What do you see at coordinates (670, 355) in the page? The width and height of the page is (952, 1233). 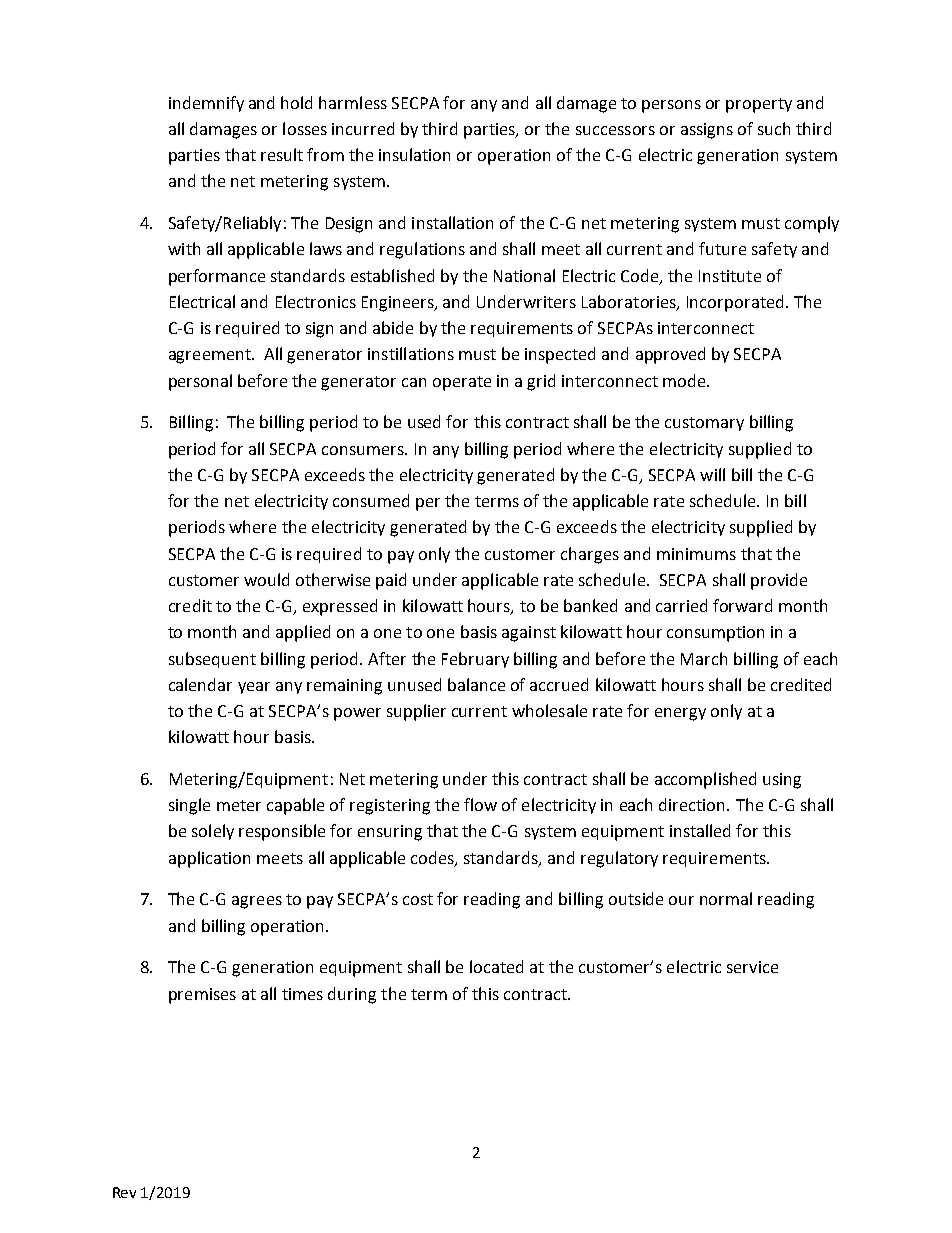 I see `approved` at bounding box center [670, 355].
